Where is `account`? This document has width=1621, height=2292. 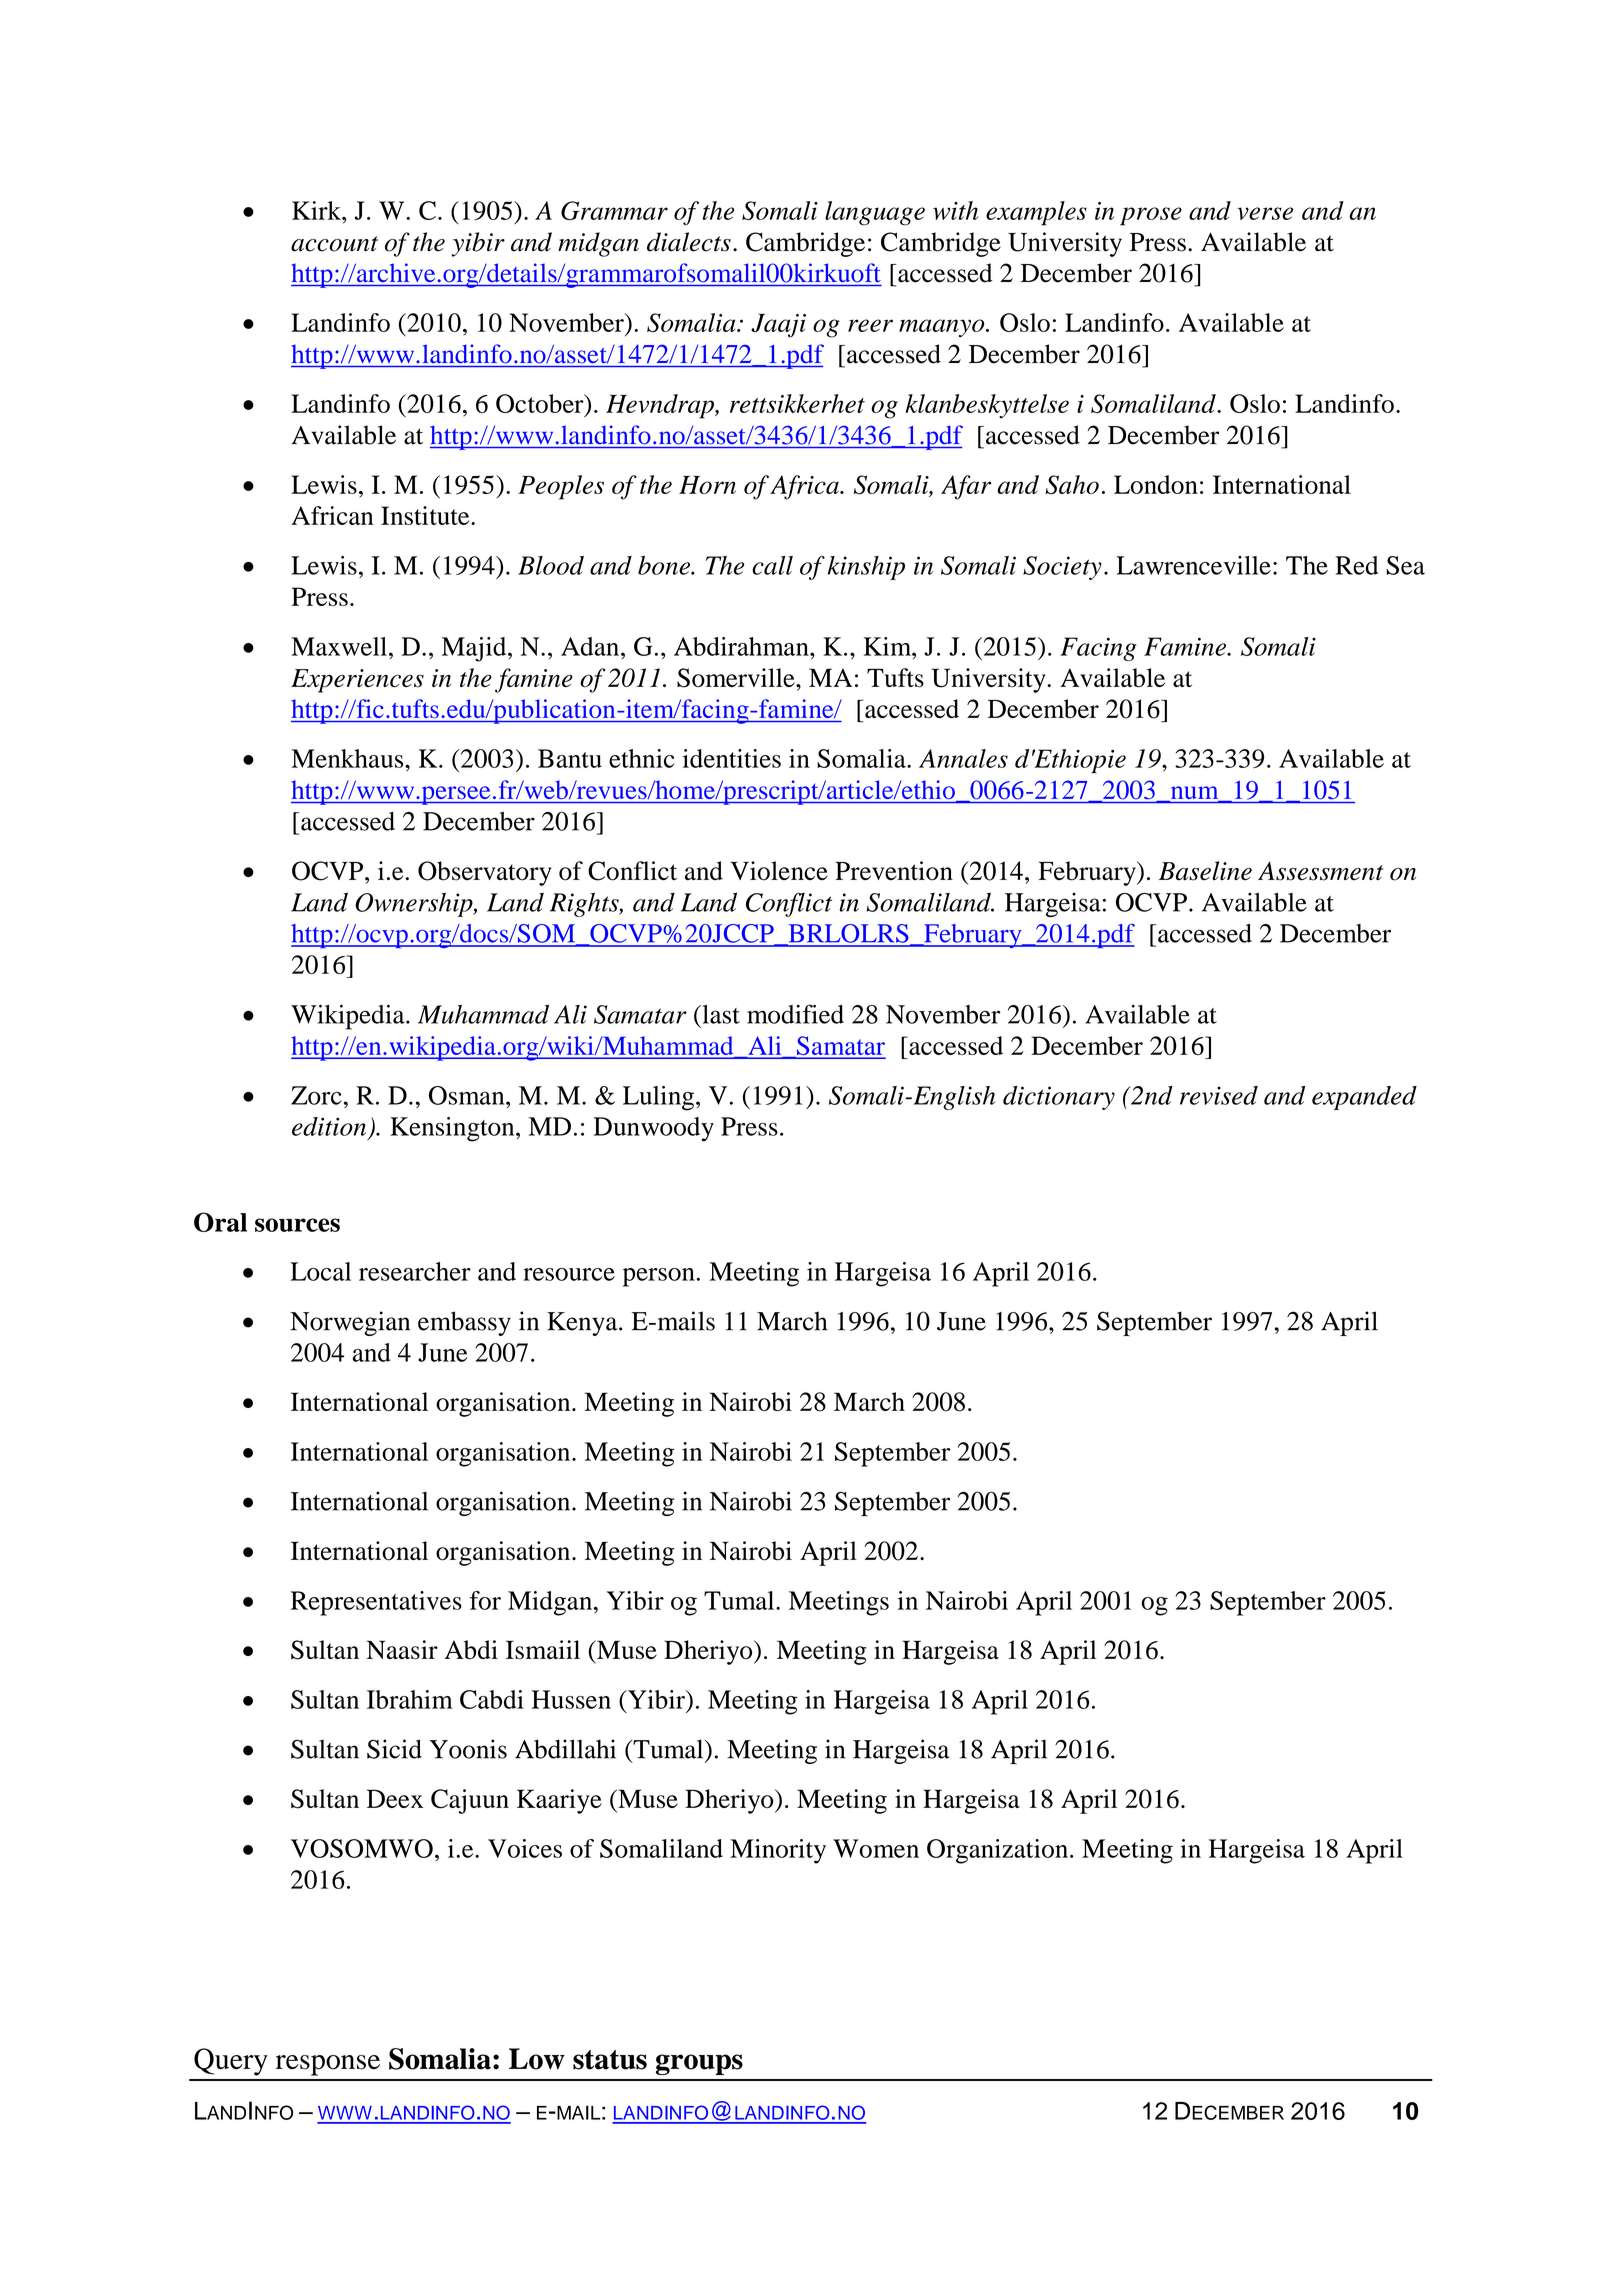
account is located at coordinates (334, 244).
